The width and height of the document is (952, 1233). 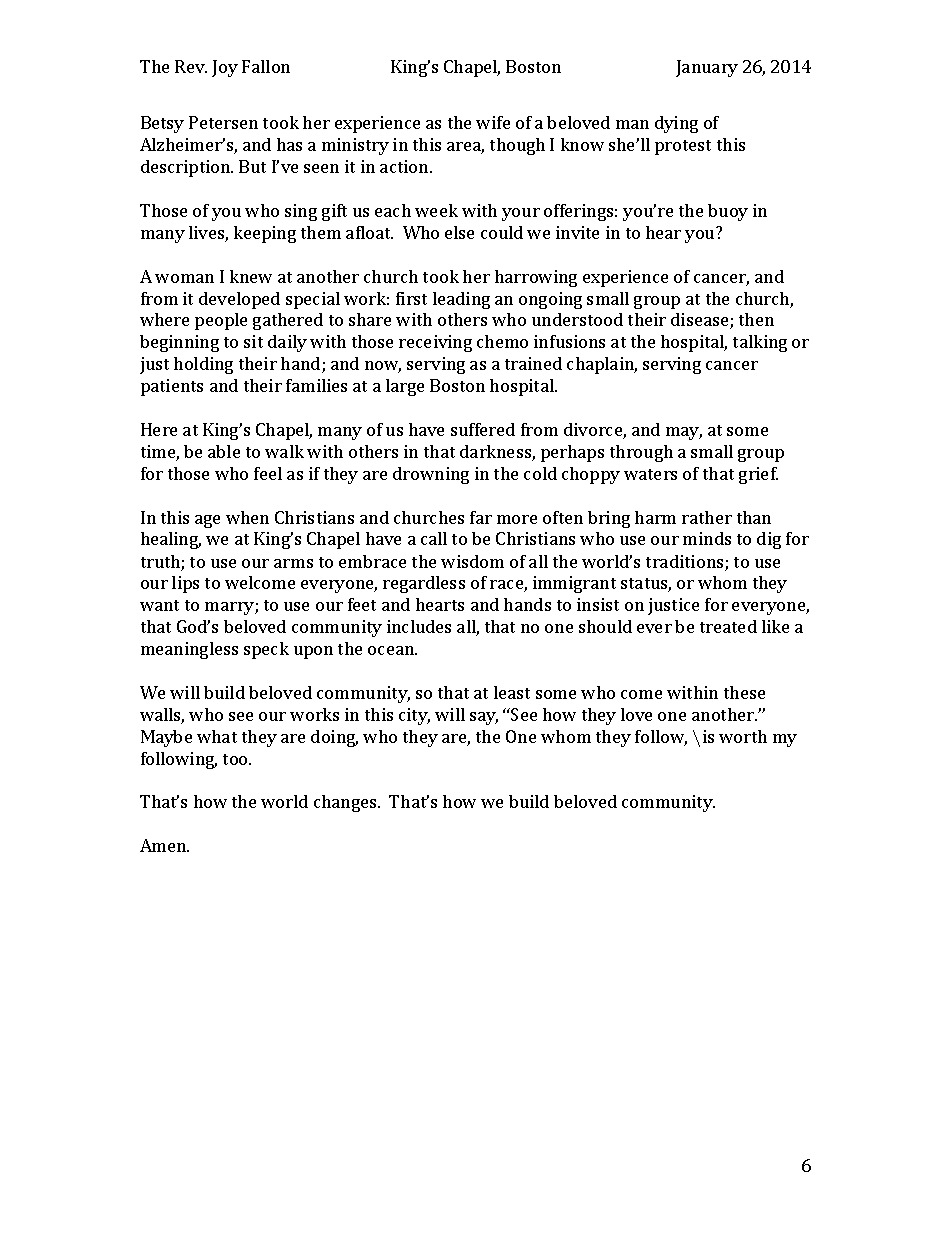 What do you see at coordinates (743, 736) in the document?
I see `worth` at bounding box center [743, 736].
